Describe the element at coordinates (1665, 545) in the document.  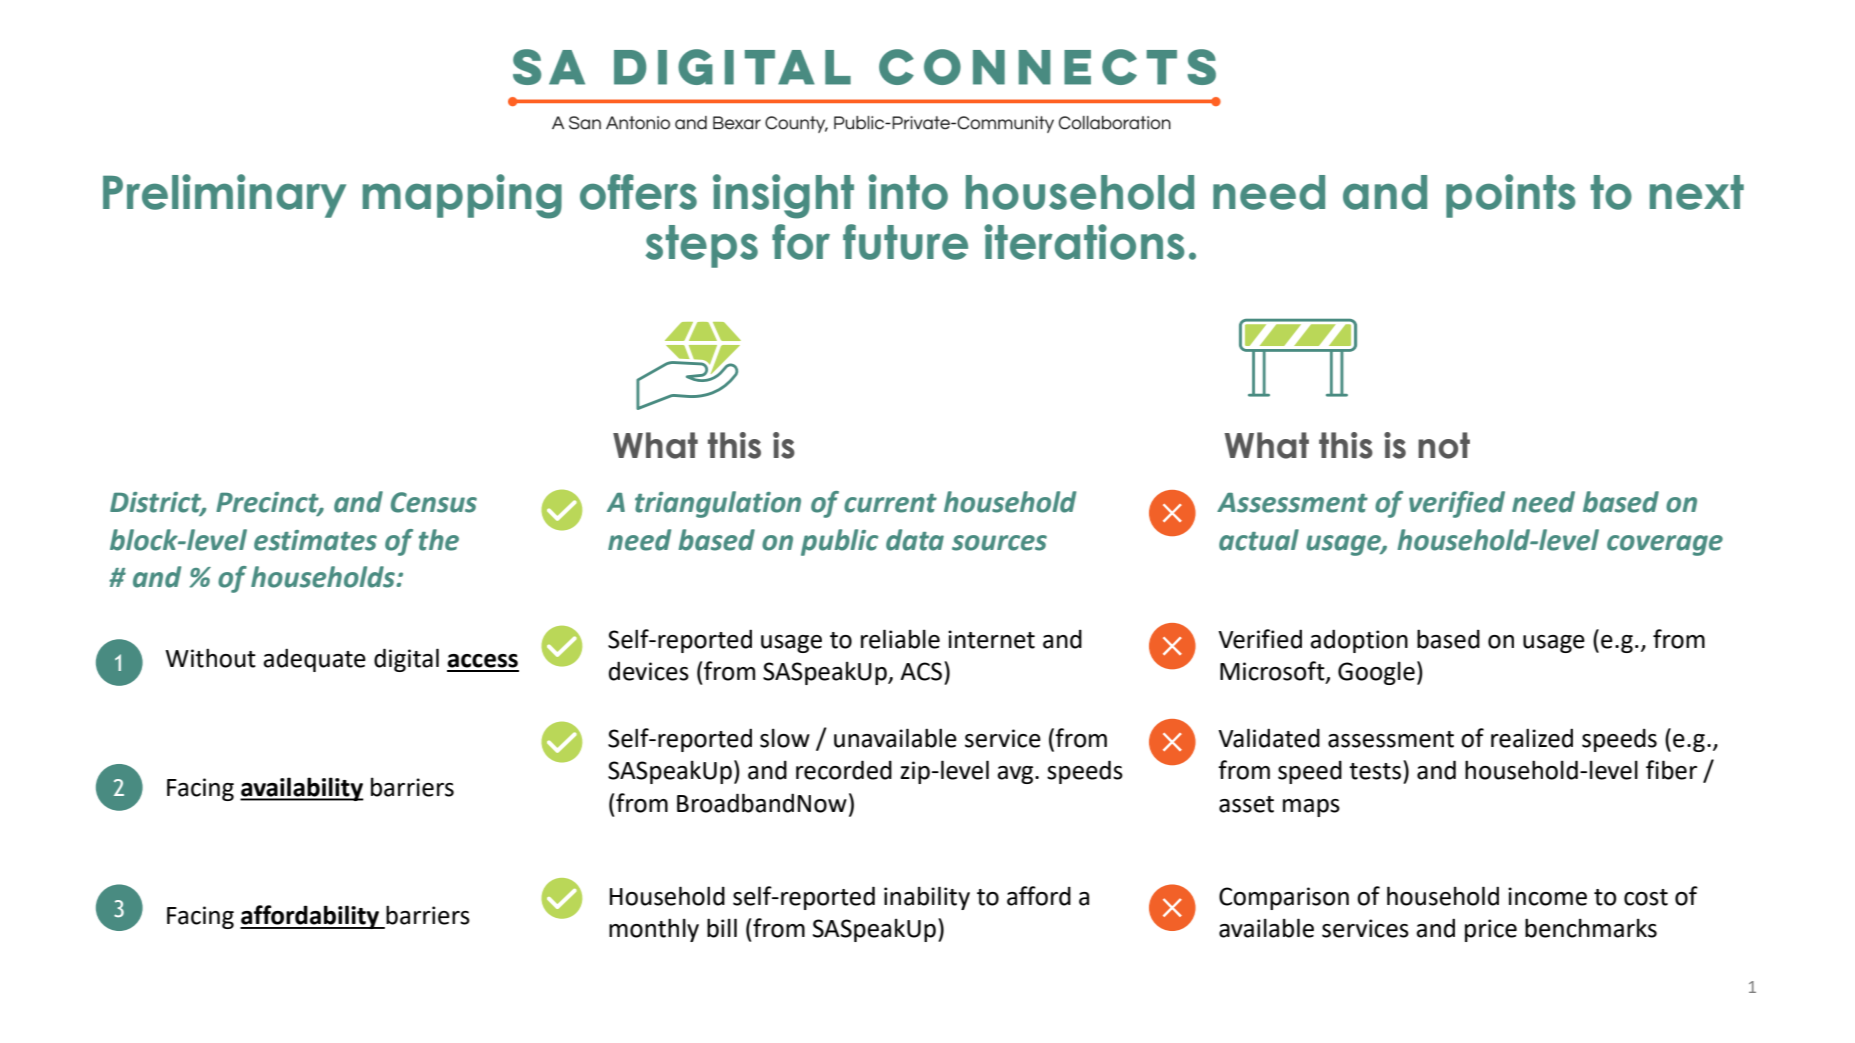
I see `coverage` at that location.
